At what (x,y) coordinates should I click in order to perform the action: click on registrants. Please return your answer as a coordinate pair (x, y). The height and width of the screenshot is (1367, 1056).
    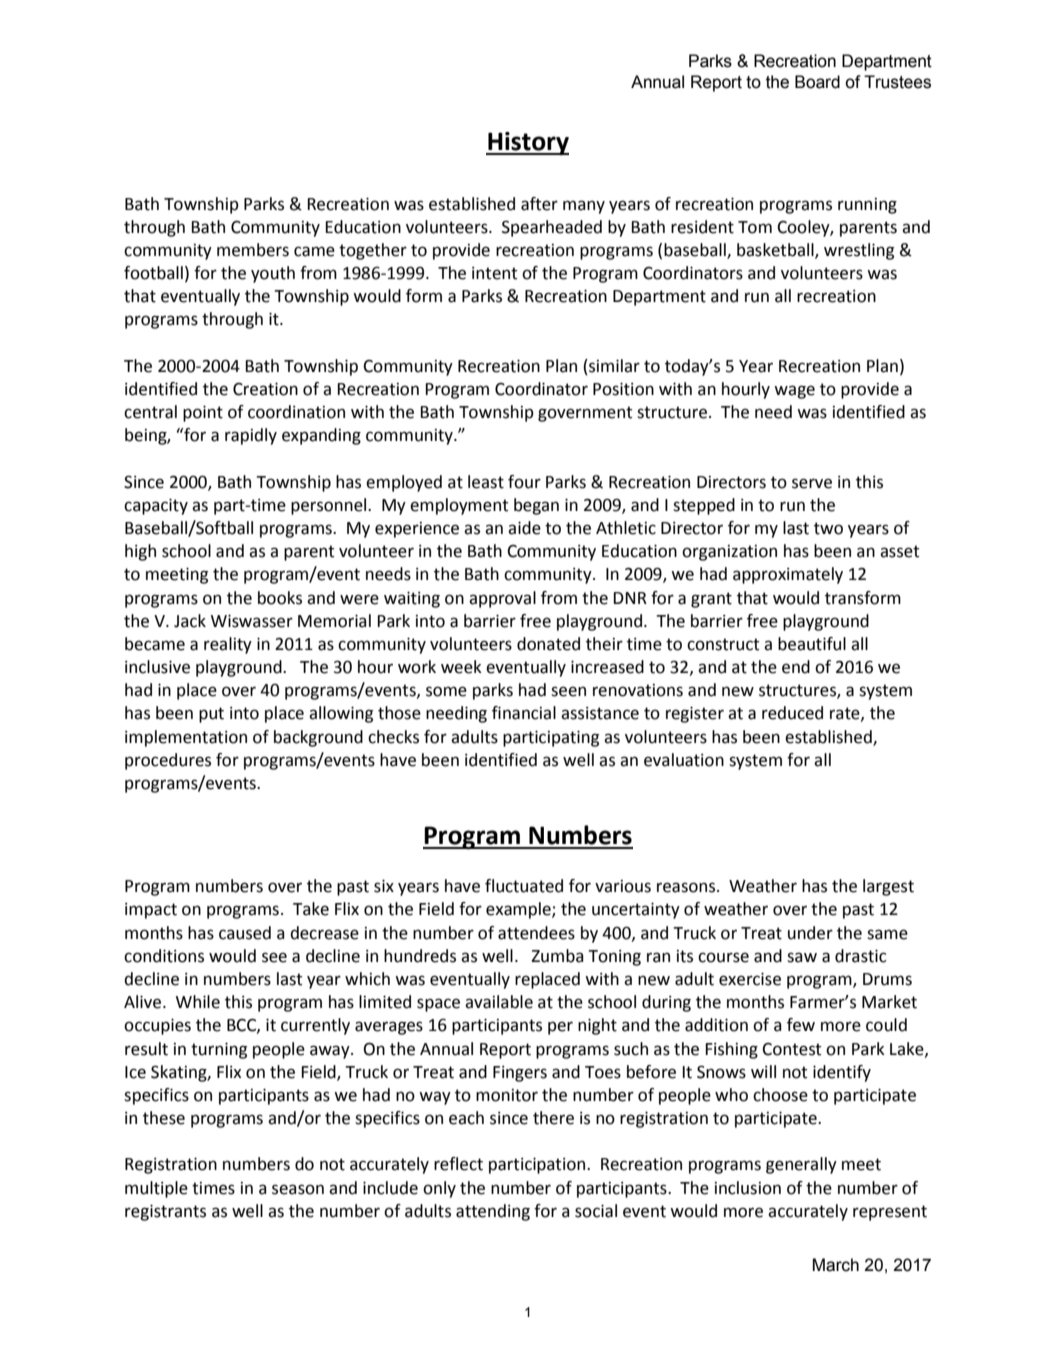
    Looking at the image, I should click on (165, 1213).
